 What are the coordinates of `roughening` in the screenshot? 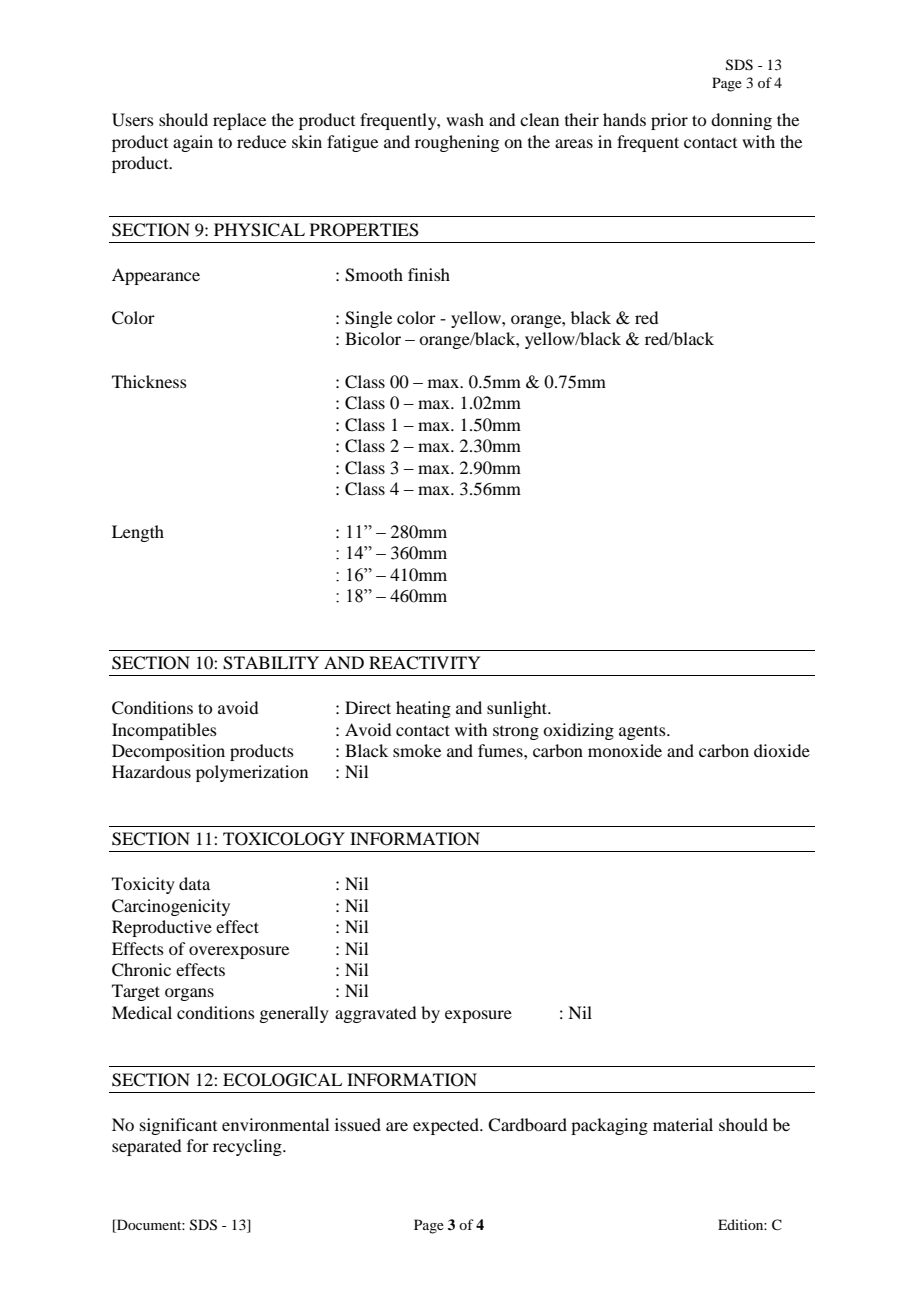 It's located at (457, 143).
